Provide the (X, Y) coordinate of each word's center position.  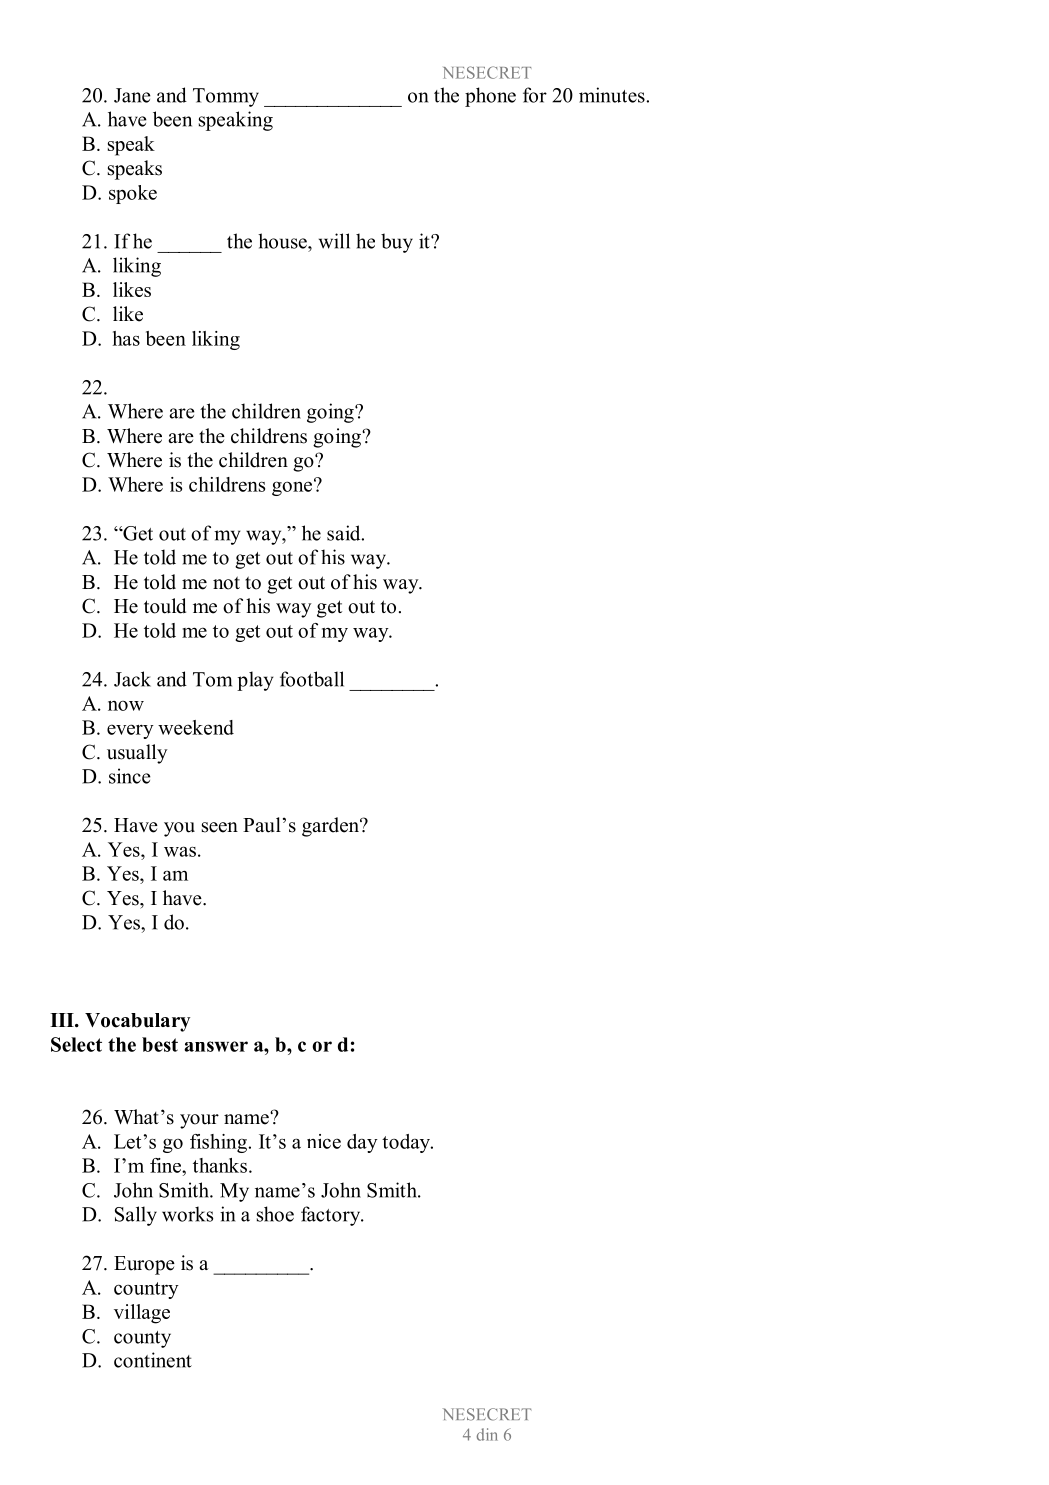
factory (332, 1216)
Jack (132, 679)
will (334, 241)
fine (167, 1165)
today (407, 1143)
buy (397, 243)
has (126, 338)
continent (153, 1360)
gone (292, 488)
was (180, 851)
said (345, 533)
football (312, 679)
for (535, 95)
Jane (132, 95)
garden (331, 827)
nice (324, 1141)
